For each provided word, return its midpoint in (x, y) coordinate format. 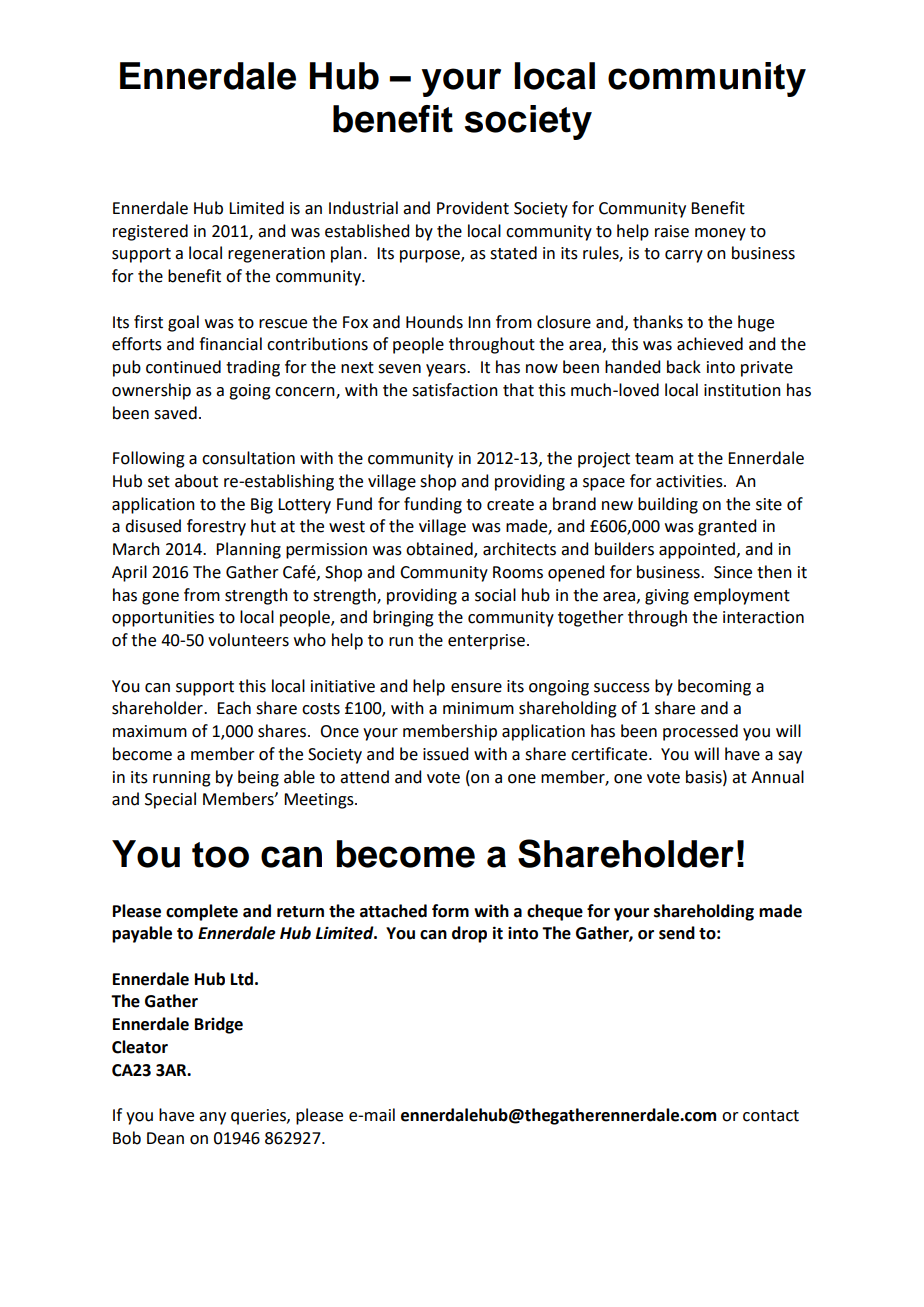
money (720, 234)
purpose (431, 256)
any (212, 1118)
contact (771, 1116)
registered (150, 232)
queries (259, 1117)
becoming (714, 687)
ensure (476, 688)
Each (234, 708)
